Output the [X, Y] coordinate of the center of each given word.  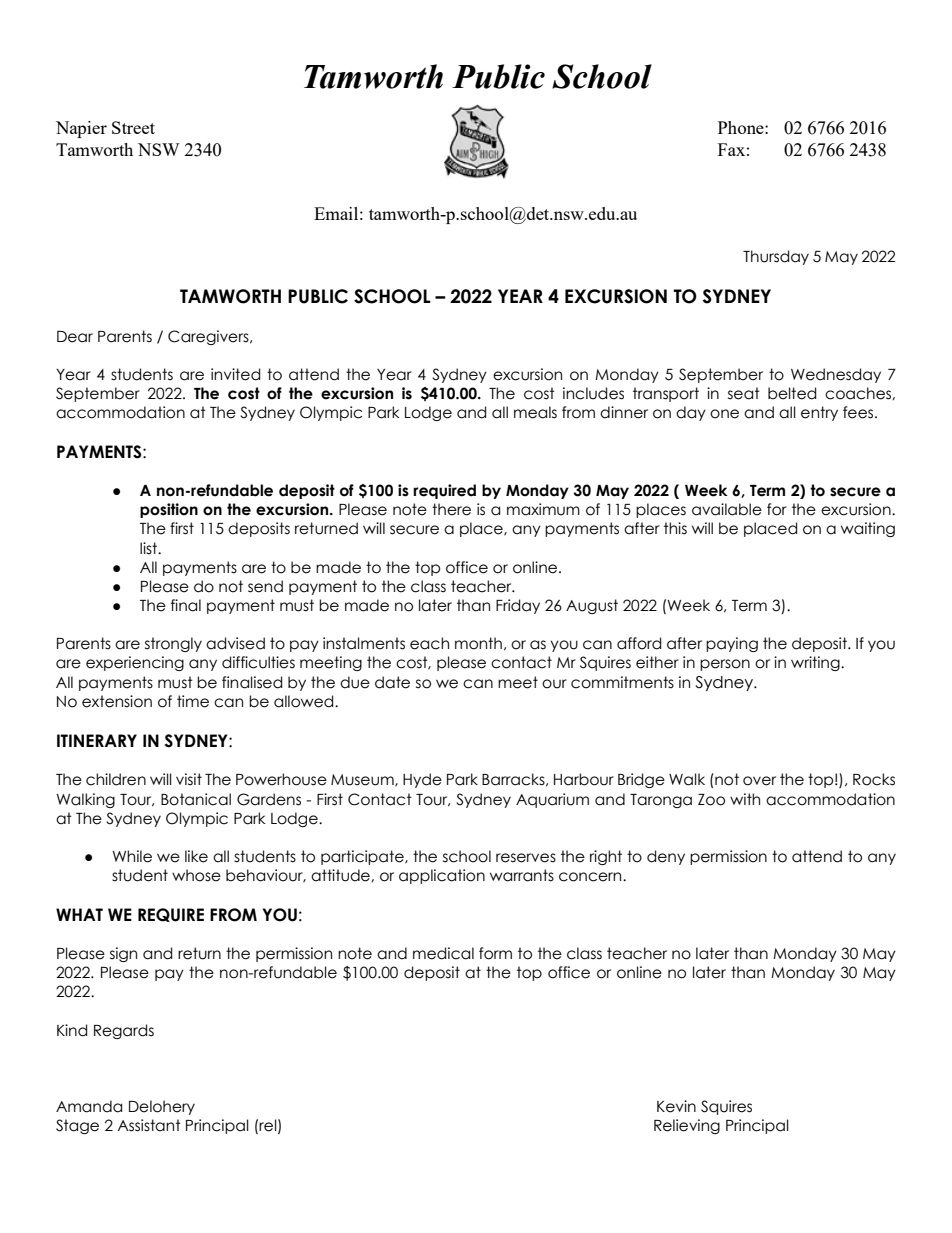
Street [133, 127]
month [478, 643]
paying [732, 644]
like [196, 856]
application [442, 876]
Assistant [149, 1125]
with [745, 799]
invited [235, 374]
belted [792, 393]
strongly [173, 644]
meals [535, 412]
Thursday [776, 257]
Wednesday [836, 375]
